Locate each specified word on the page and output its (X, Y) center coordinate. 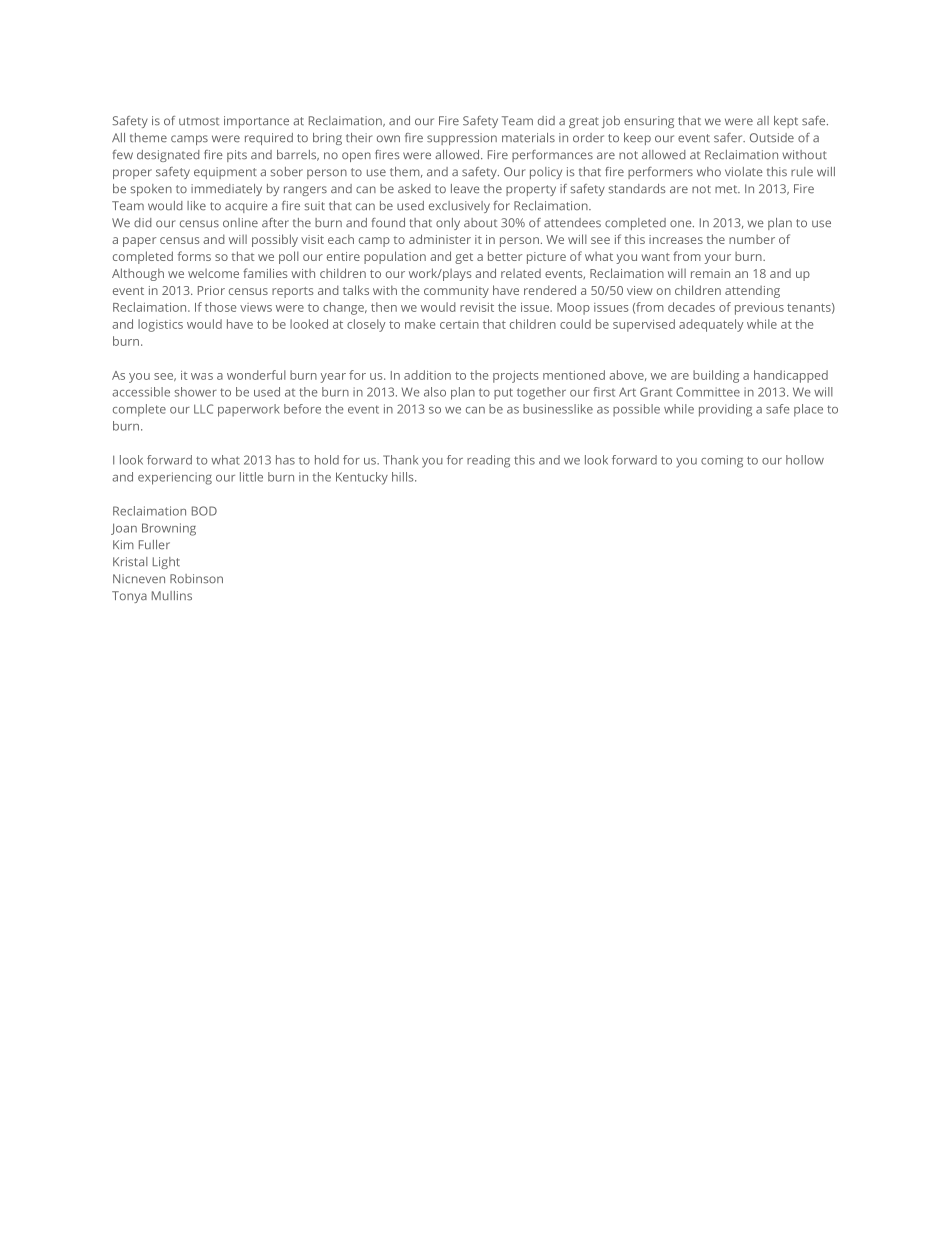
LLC (203, 409)
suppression (462, 139)
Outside (772, 138)
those (220, 307)
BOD (204, 511)
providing (725, 410)
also (435, 392)
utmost (199, 121)
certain (459, 324)
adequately (711, 325)
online (240, 223)
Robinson (196, 579)
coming (722, 461)
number (752, 239)
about (480, 223)
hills (404, 477)
